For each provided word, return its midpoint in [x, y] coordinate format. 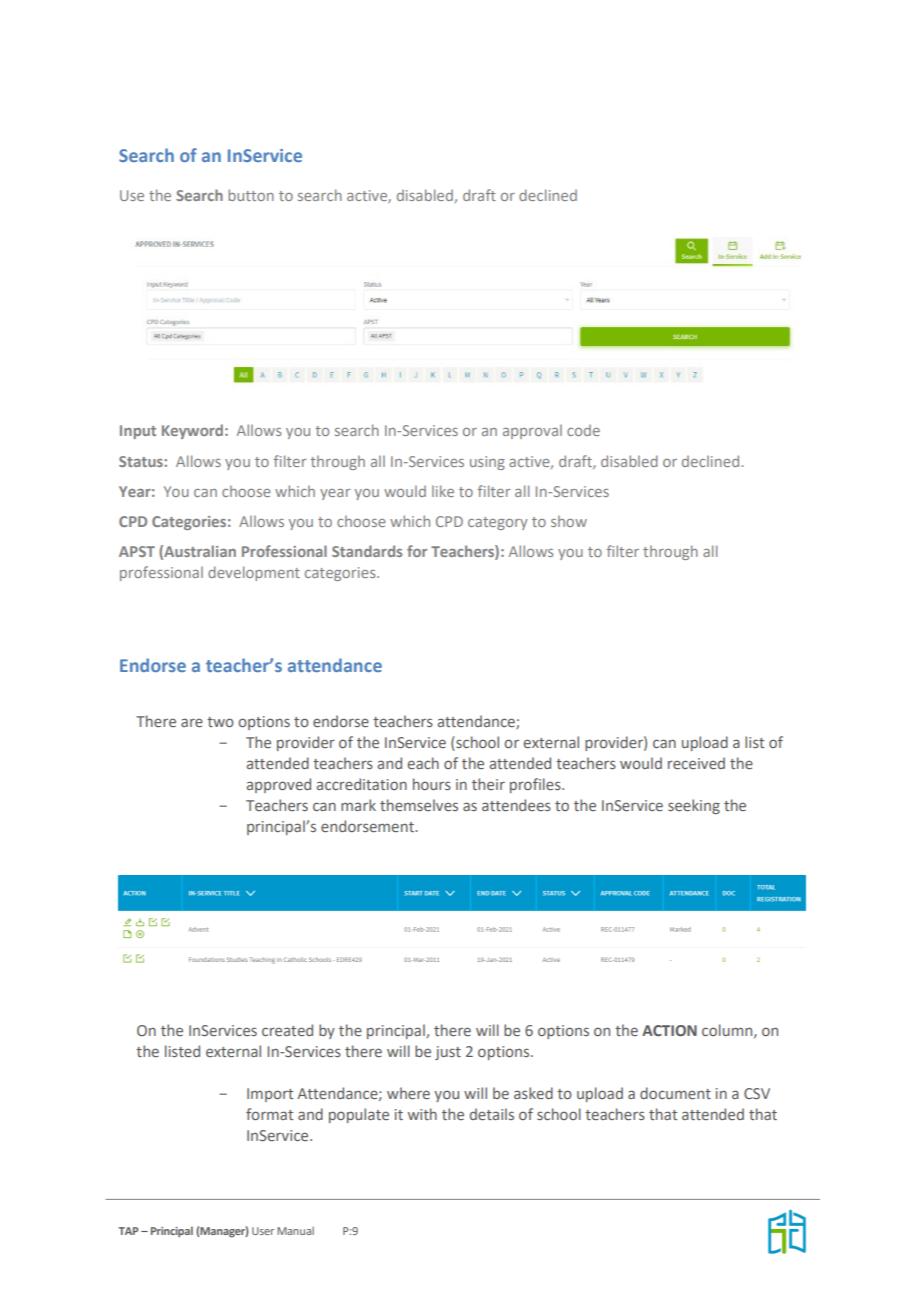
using [487, 463]
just [448, 1053]
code [583, 430]
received [696, 763]
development [254, 573]
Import [270, 1095]
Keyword [192, 431]
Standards [367, 551]
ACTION [669, 1030]
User [263, 1231]
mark [358, 805]
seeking [694, 806]
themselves [419, 805]
